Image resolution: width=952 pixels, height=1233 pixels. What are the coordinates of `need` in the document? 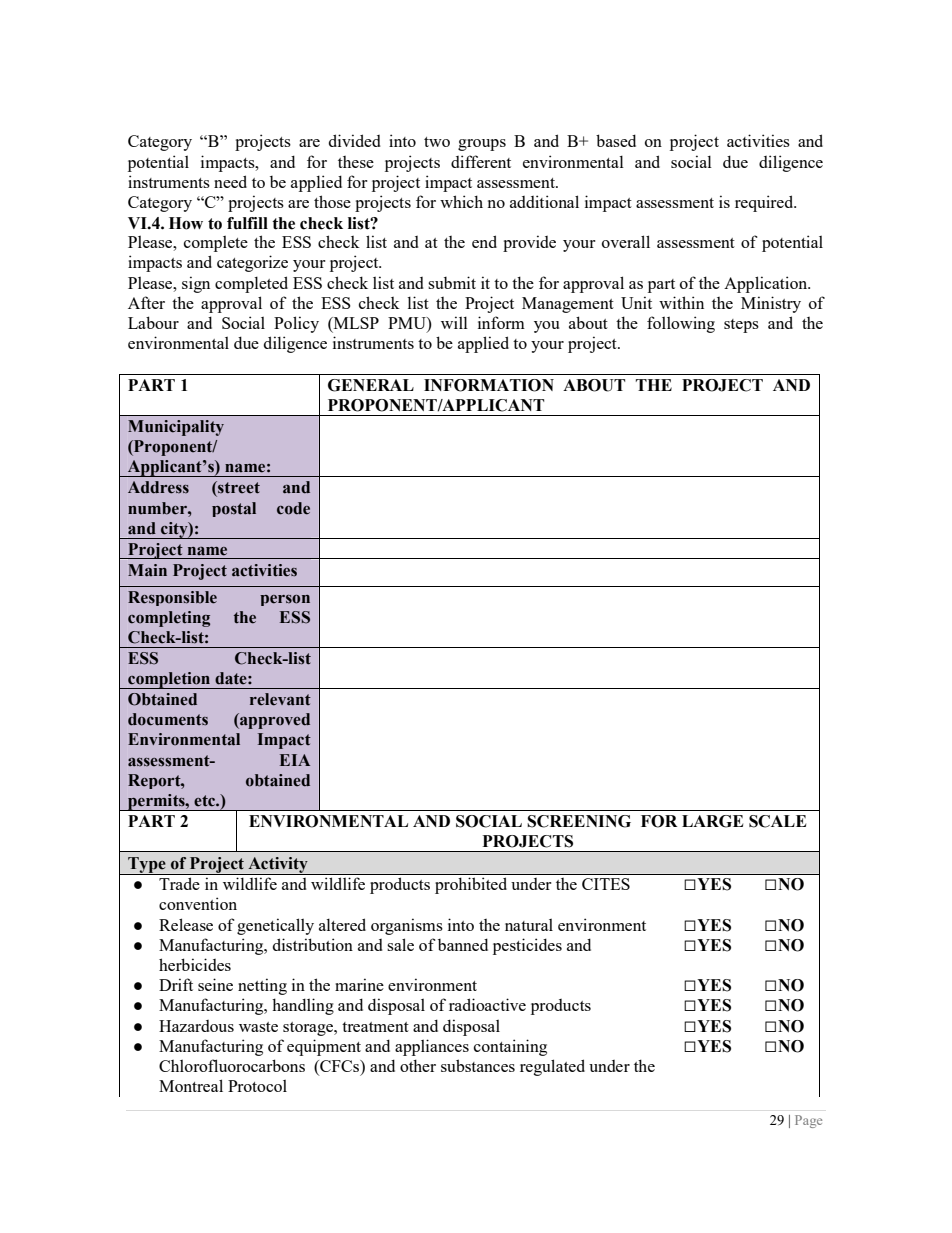 It's located at (230, 181).
